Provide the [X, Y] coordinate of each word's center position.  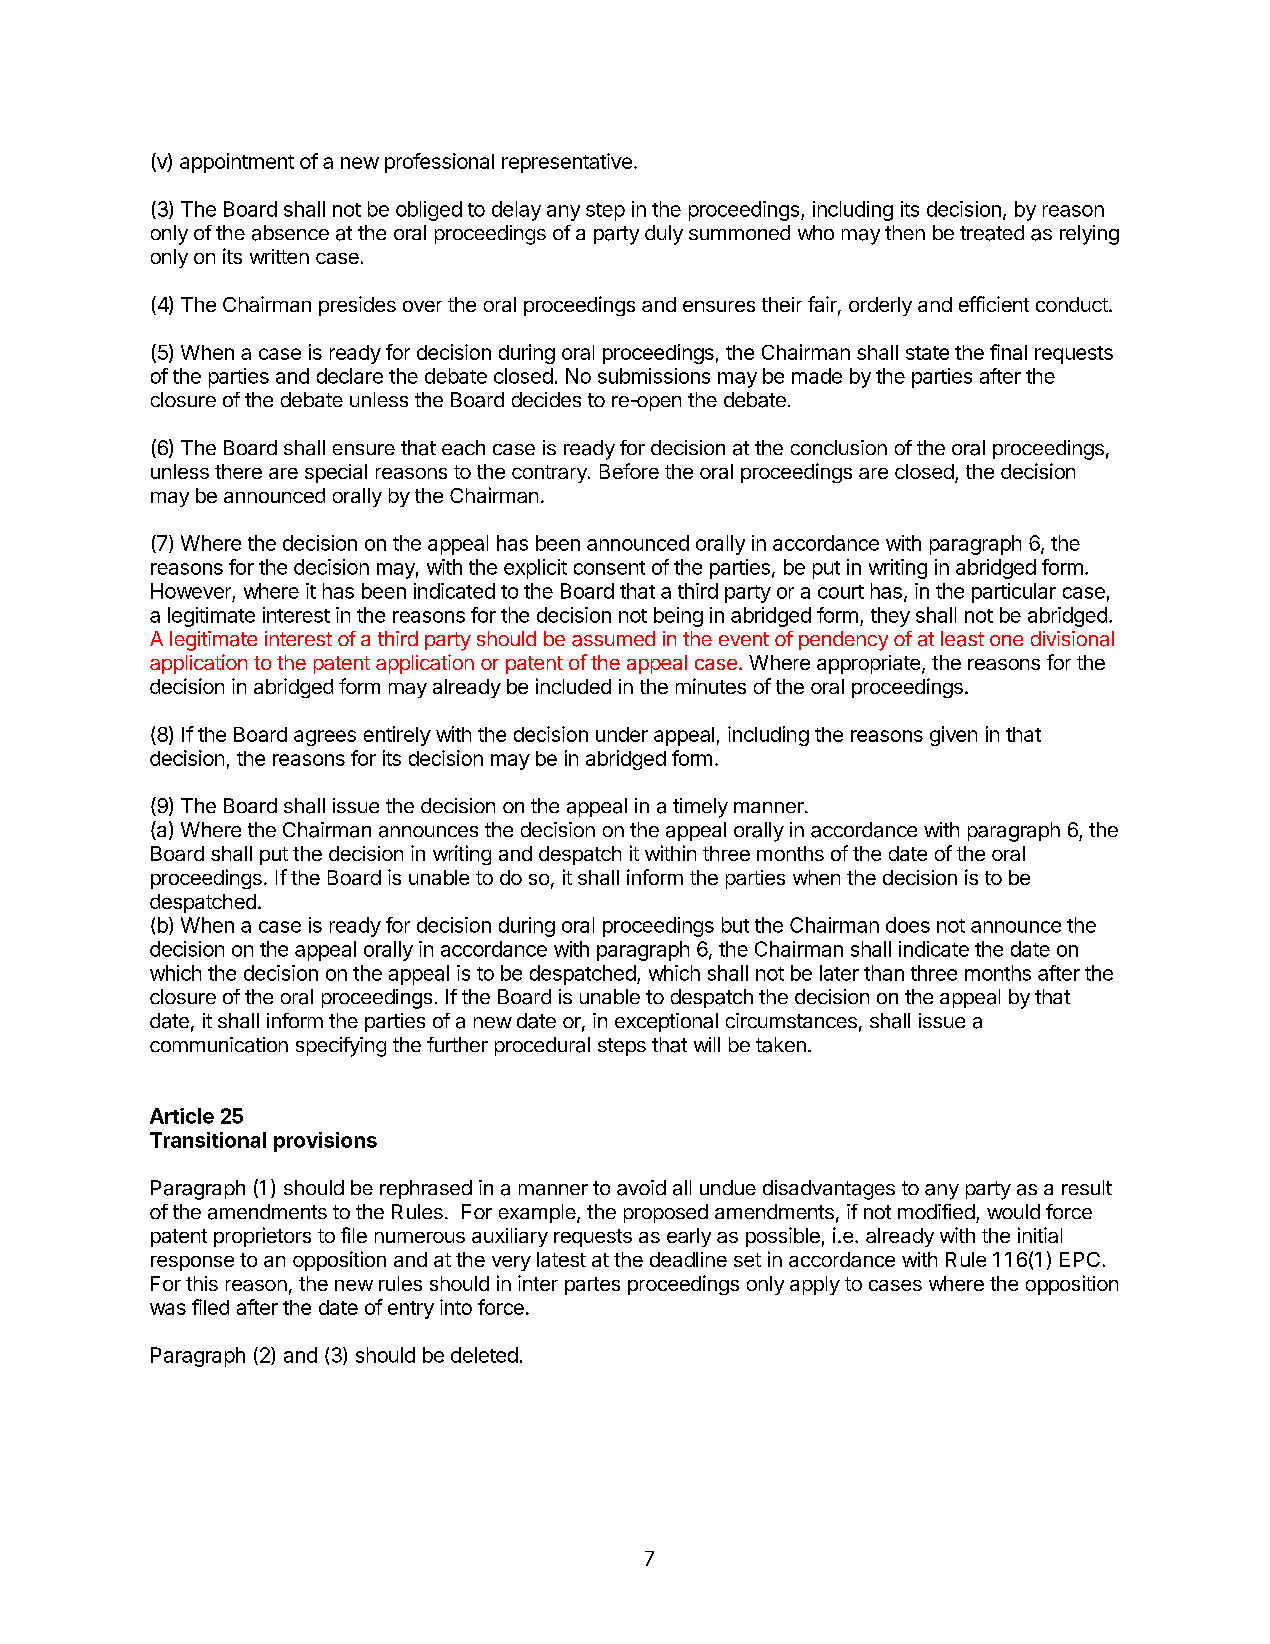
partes [592, 1286]
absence [290, 233]
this [202, 1283]
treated [992, 233]
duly [664, 235]
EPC [1080, 1259]
